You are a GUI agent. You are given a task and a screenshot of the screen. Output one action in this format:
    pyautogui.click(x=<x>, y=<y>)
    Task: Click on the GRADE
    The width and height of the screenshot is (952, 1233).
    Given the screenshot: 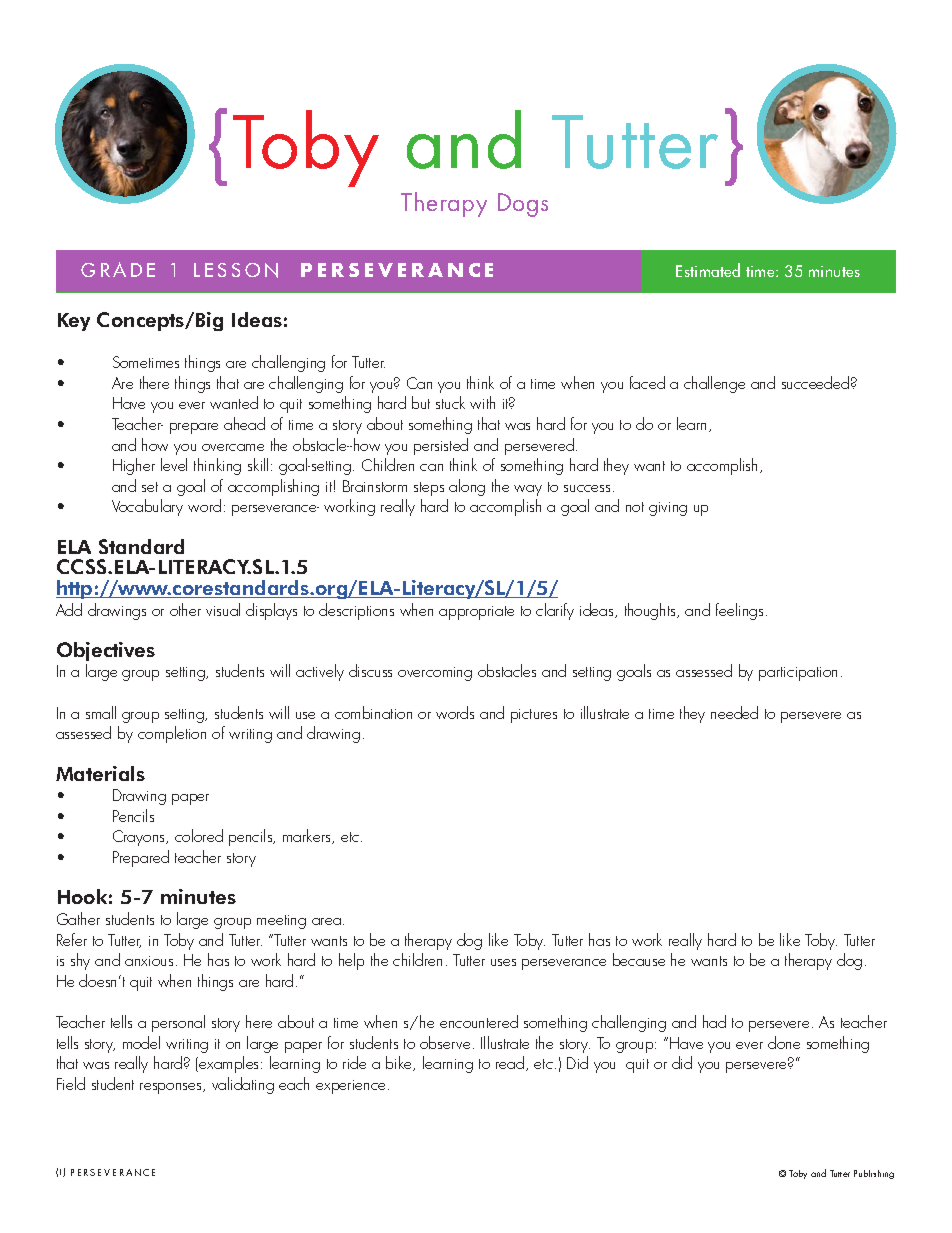 What is the action you would take?
    pyautogui.click(x=118, y=269)
